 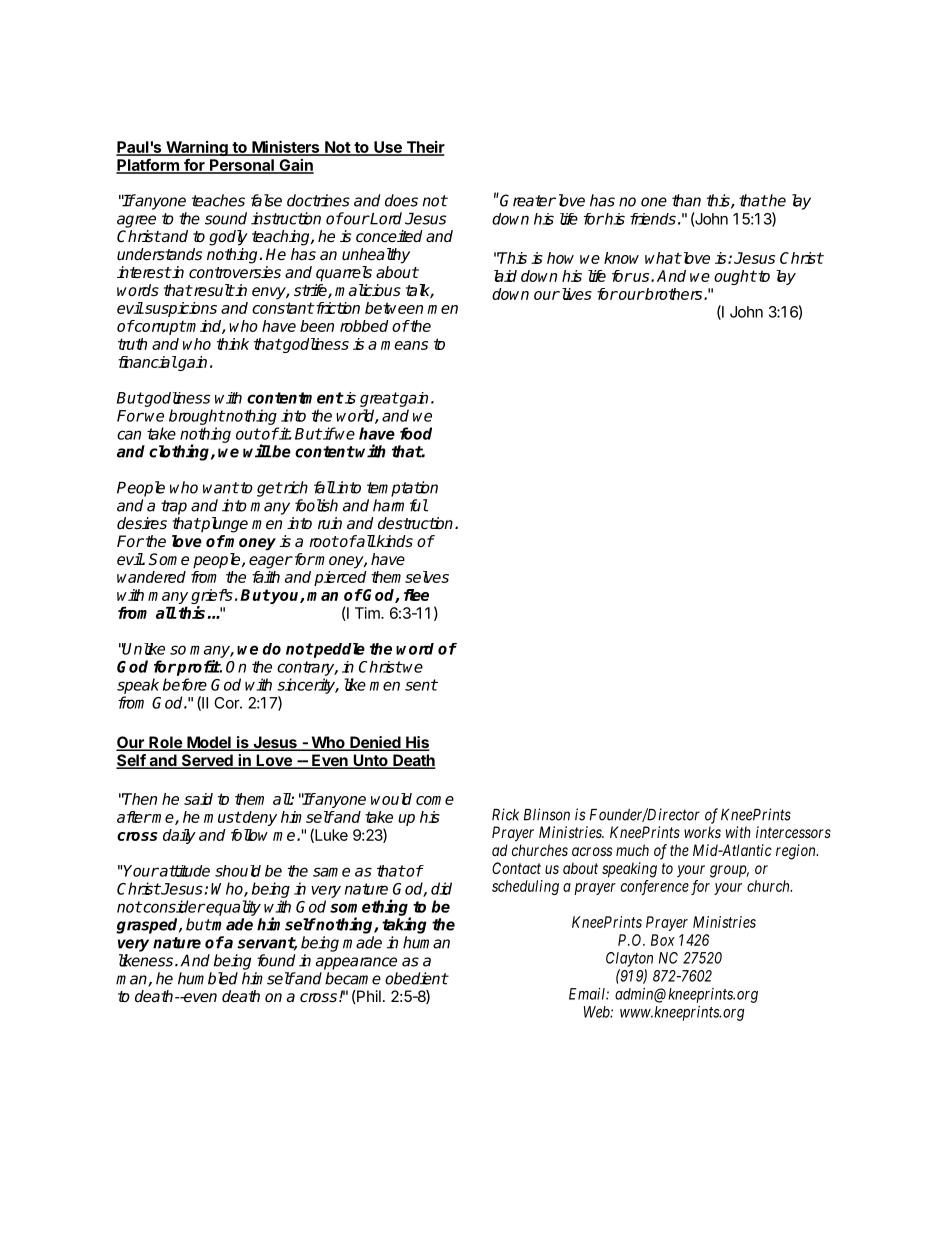 I want to click on humbled, so click(x=208, y=978).
